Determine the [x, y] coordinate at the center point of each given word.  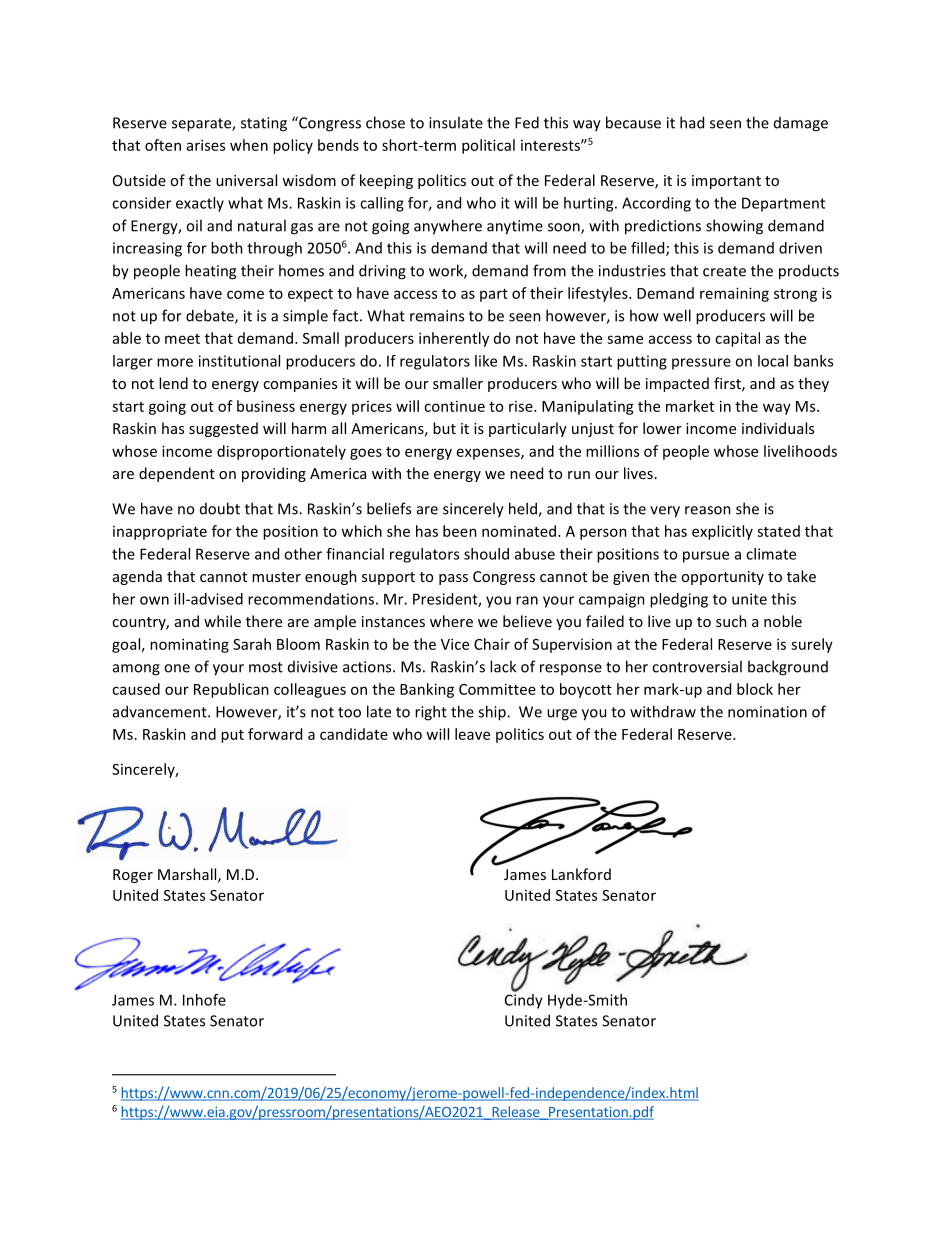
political [488, 146]
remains [437, 316]
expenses [489, 454]
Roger [133, 876]
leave [472, 734]
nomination [767, 712]
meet [182, 339]
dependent [177, 474]
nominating [189, 645]
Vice [455, 644]
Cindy [524, 1000]
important [726, 182]
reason [708, 510]
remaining [734, 294]
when [249, 145]
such [731, 621]
